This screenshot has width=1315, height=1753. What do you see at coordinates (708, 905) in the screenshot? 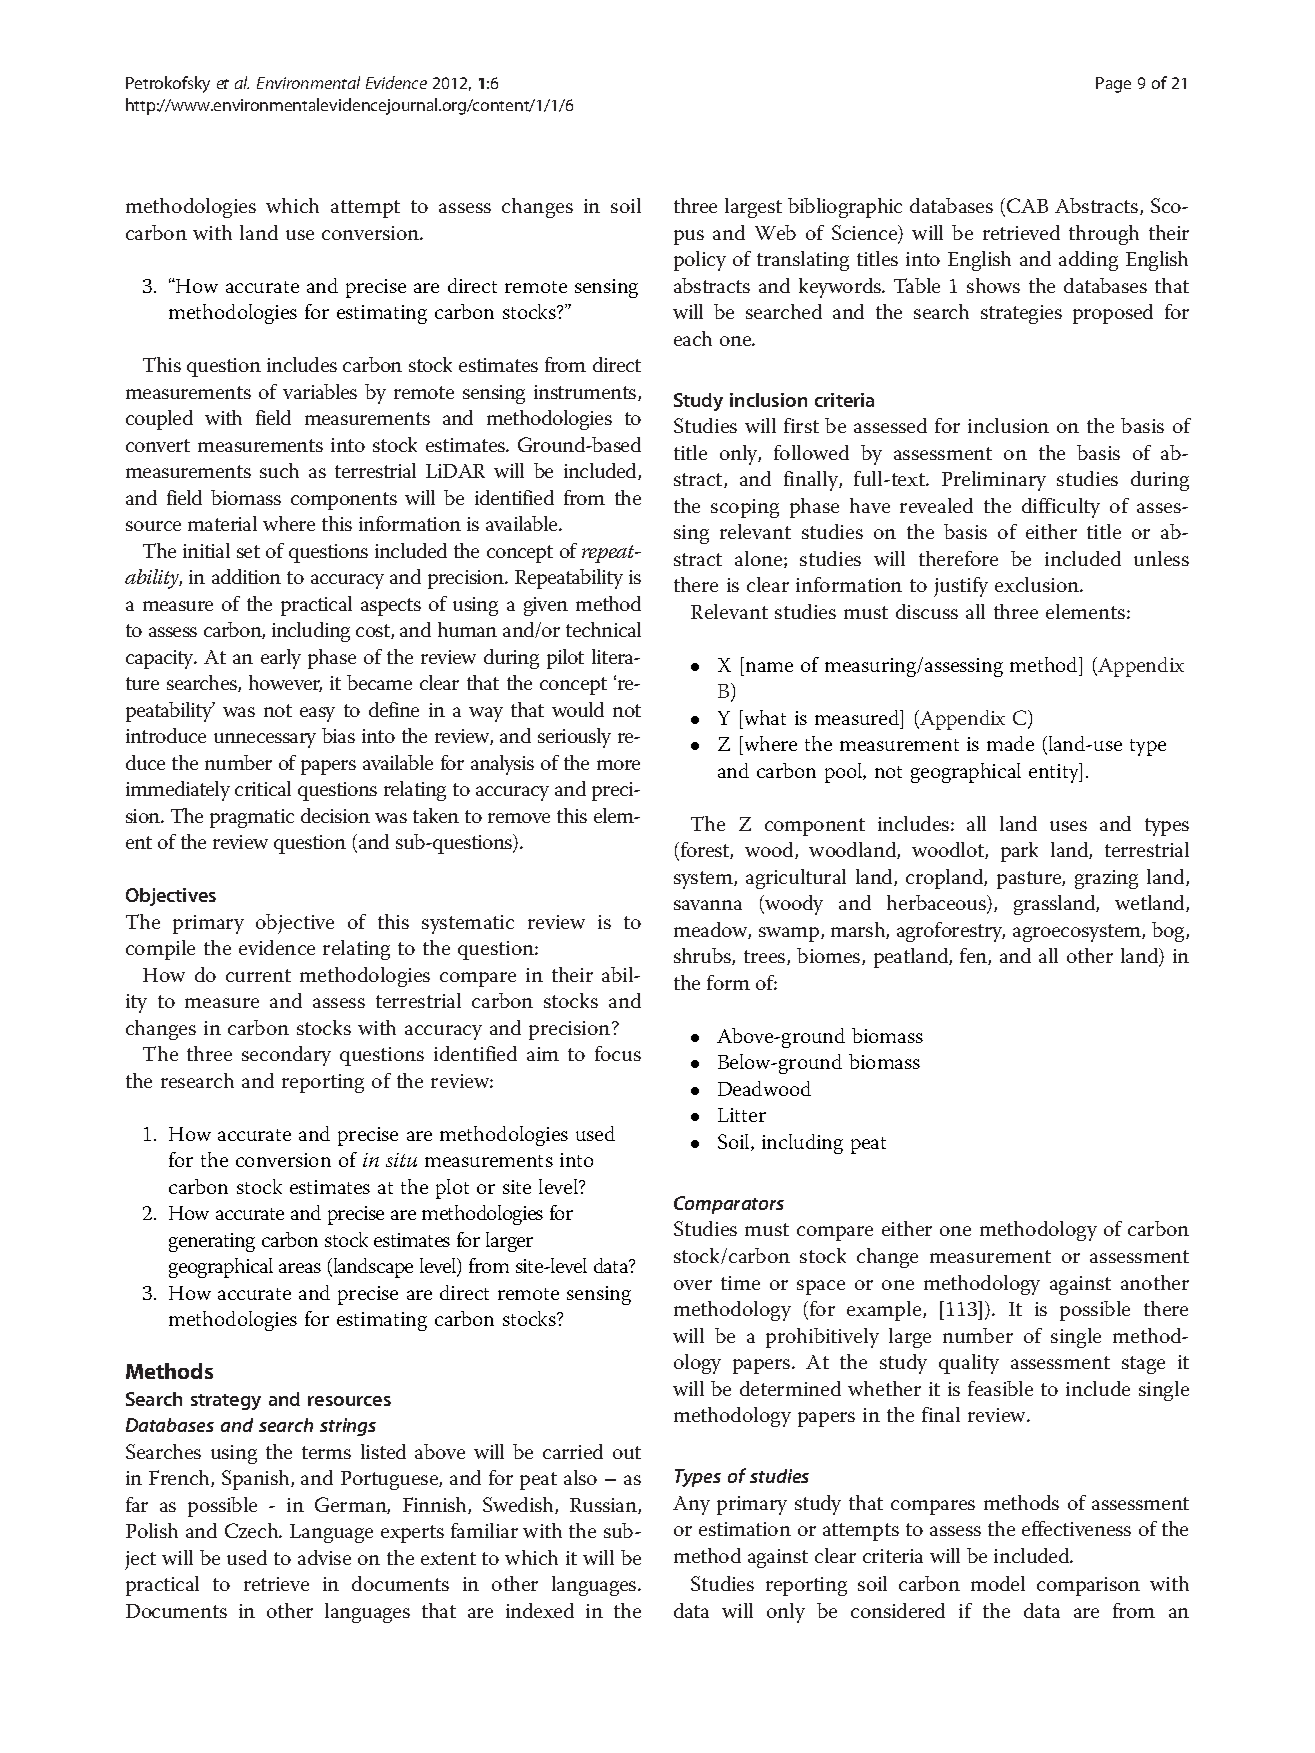
I see `savanna` at bounding box center [708, 905].
